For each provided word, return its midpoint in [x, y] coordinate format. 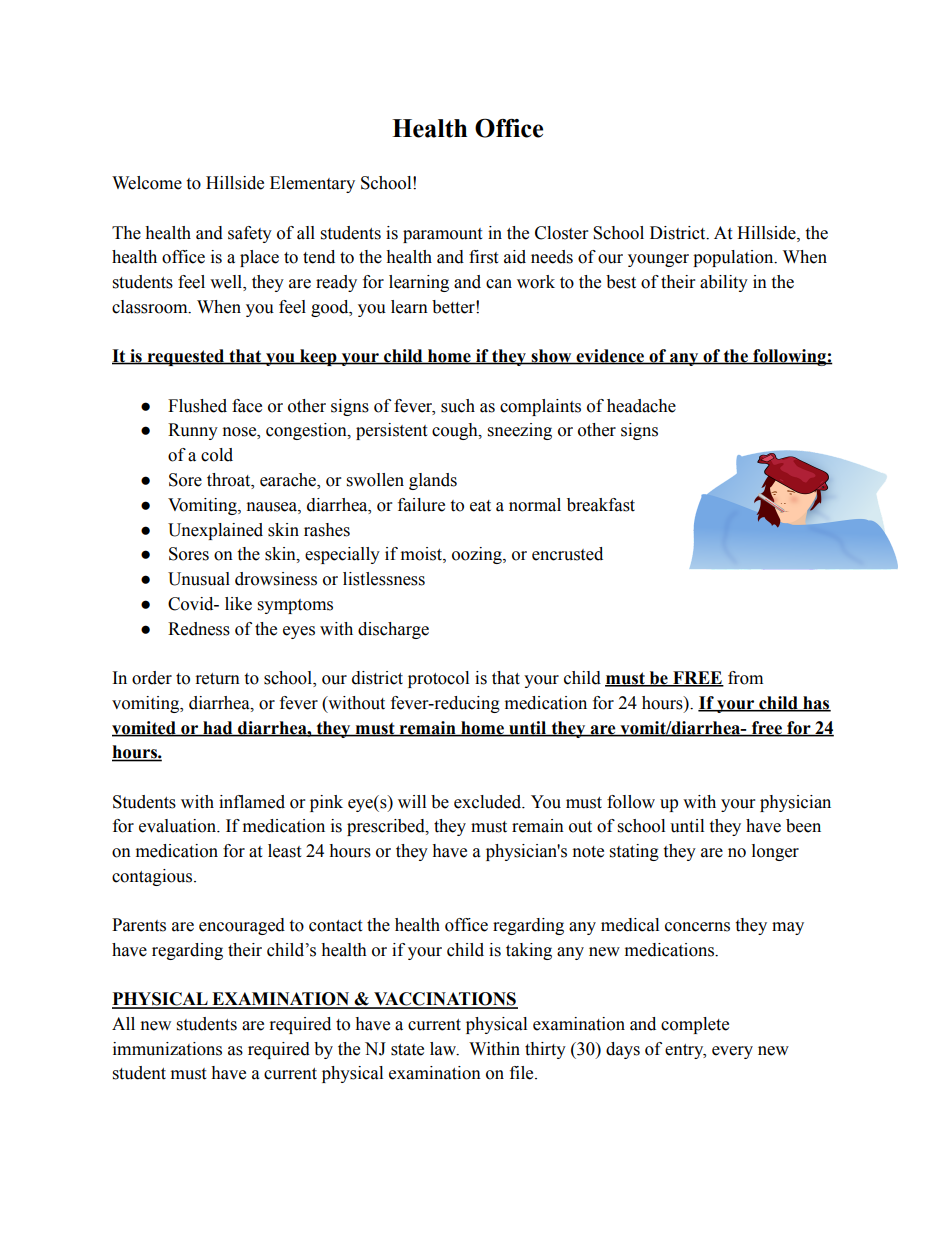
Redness [199, 629]
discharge [393, 630]
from [745, 678]
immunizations [167, 1049]
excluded [489, 802]
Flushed [197, 406]
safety [250, 234]
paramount [442, 235]
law [444, 1049]
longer [775, 852]
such [458, 406]
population [734, 258]
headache [641, 406]
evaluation [178, 826]
